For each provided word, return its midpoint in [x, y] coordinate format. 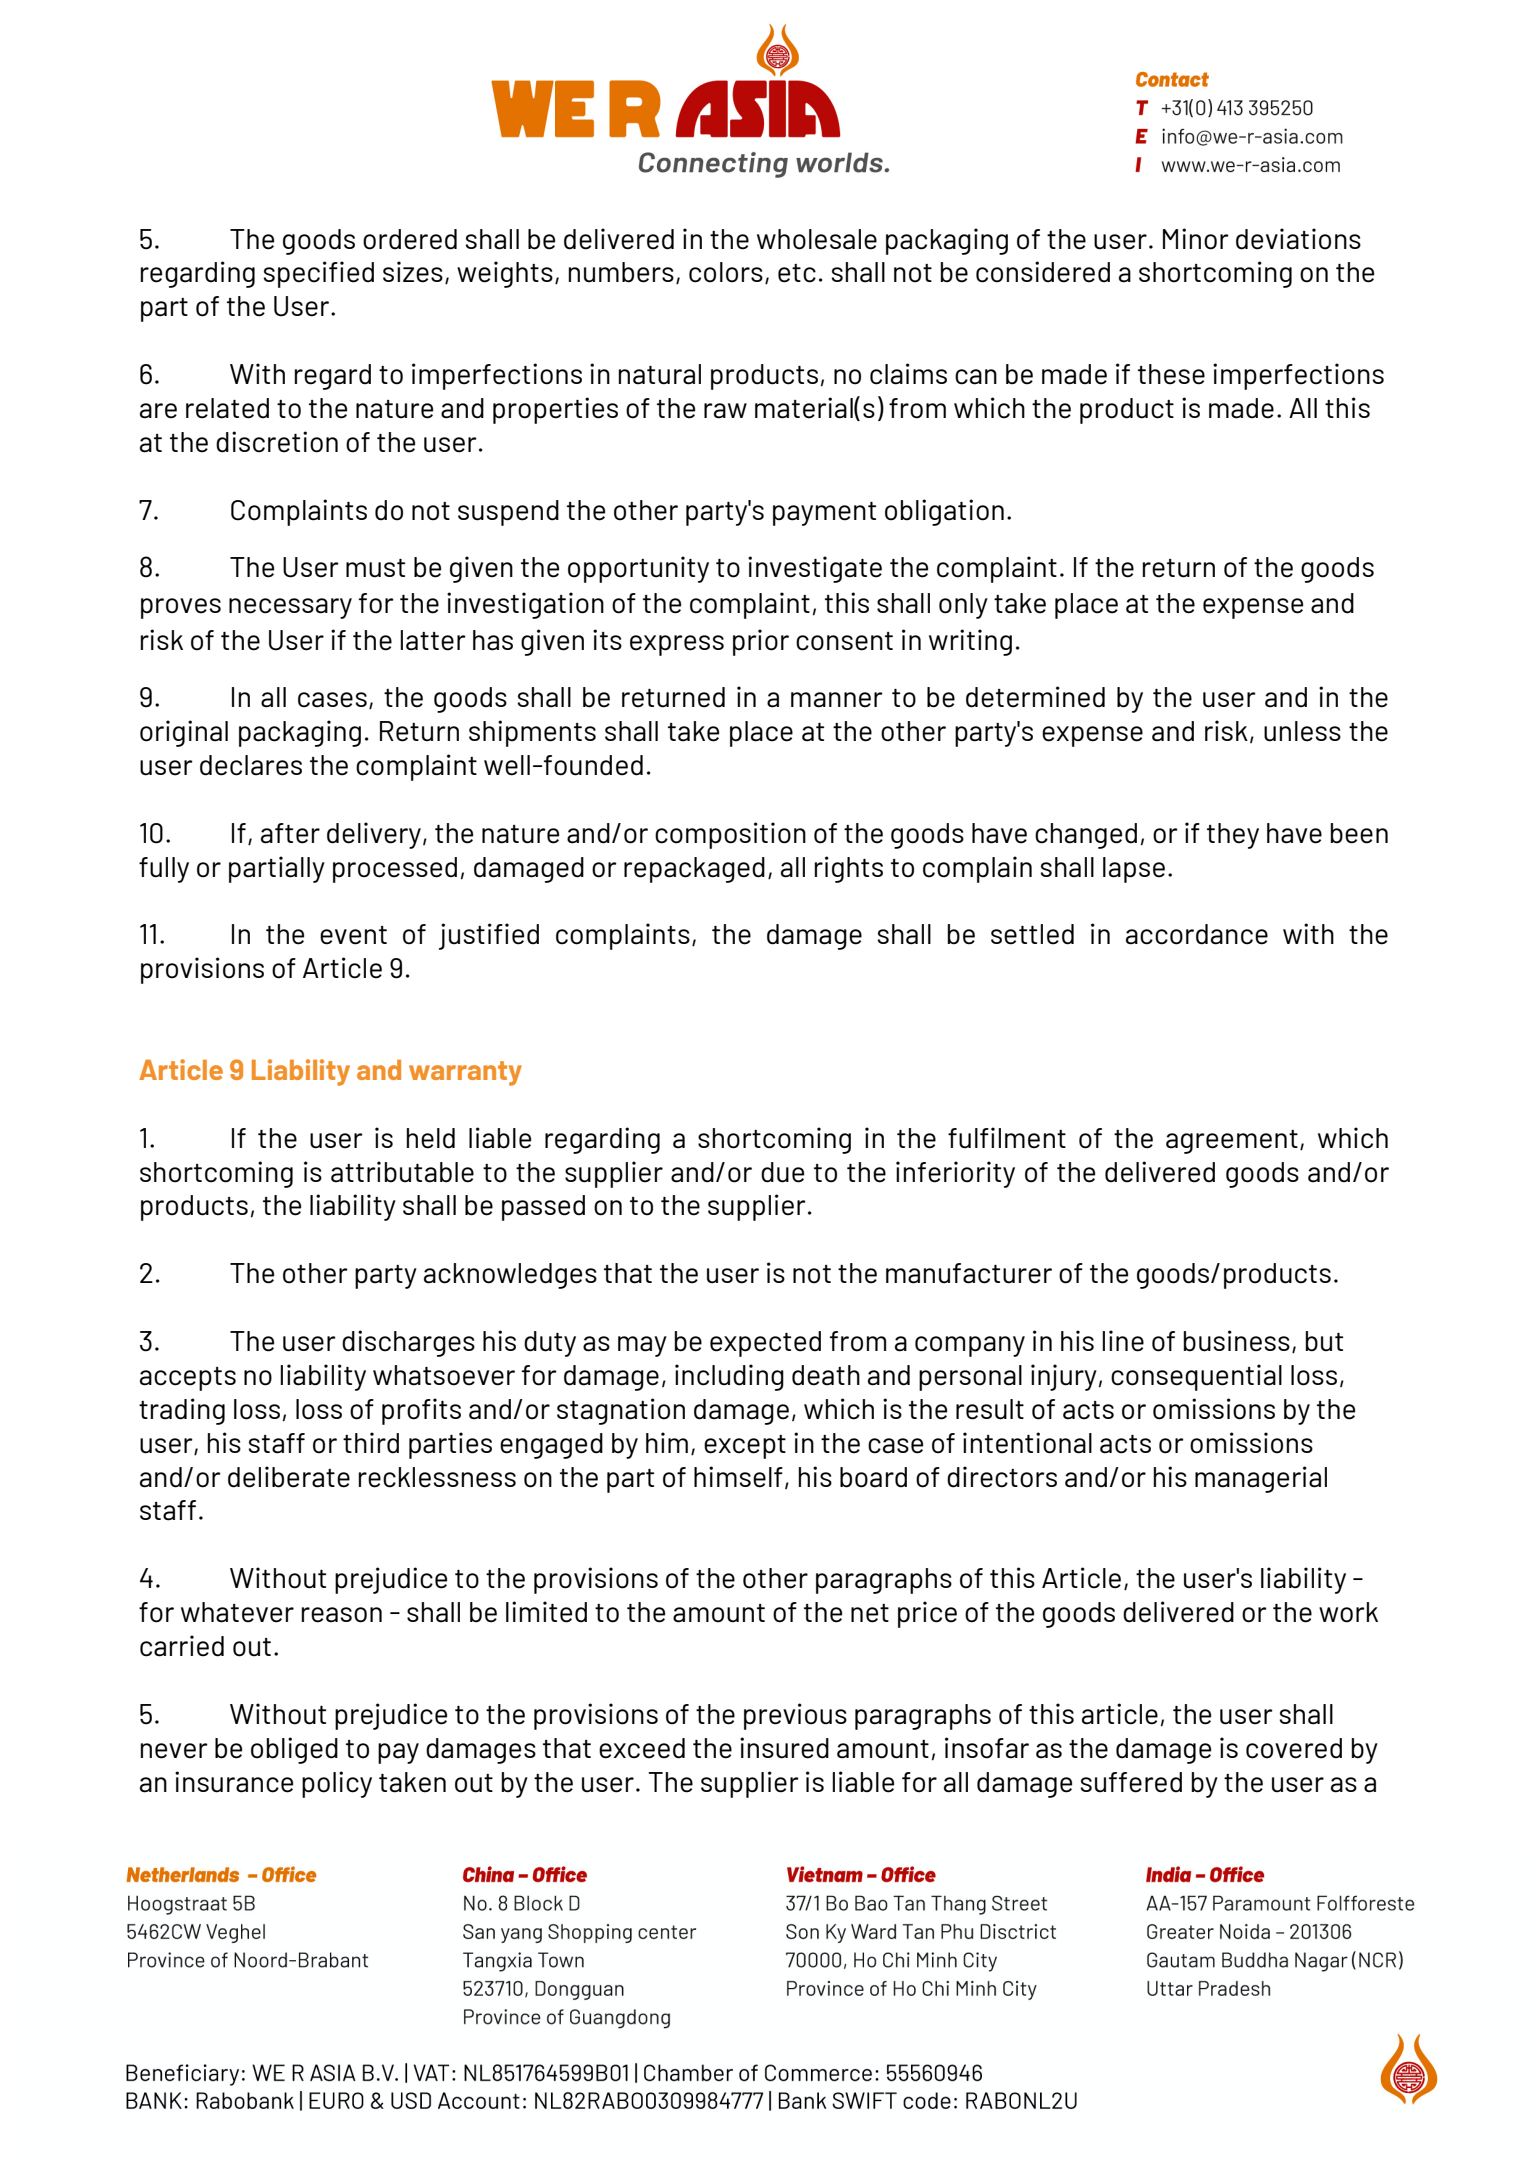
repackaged [694, 870]
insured [784, 1748]
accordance [1197, 934]
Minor [1196, 239]
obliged [294, 1750]
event [353, 935]
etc [797, 273]
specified [319, 274]
